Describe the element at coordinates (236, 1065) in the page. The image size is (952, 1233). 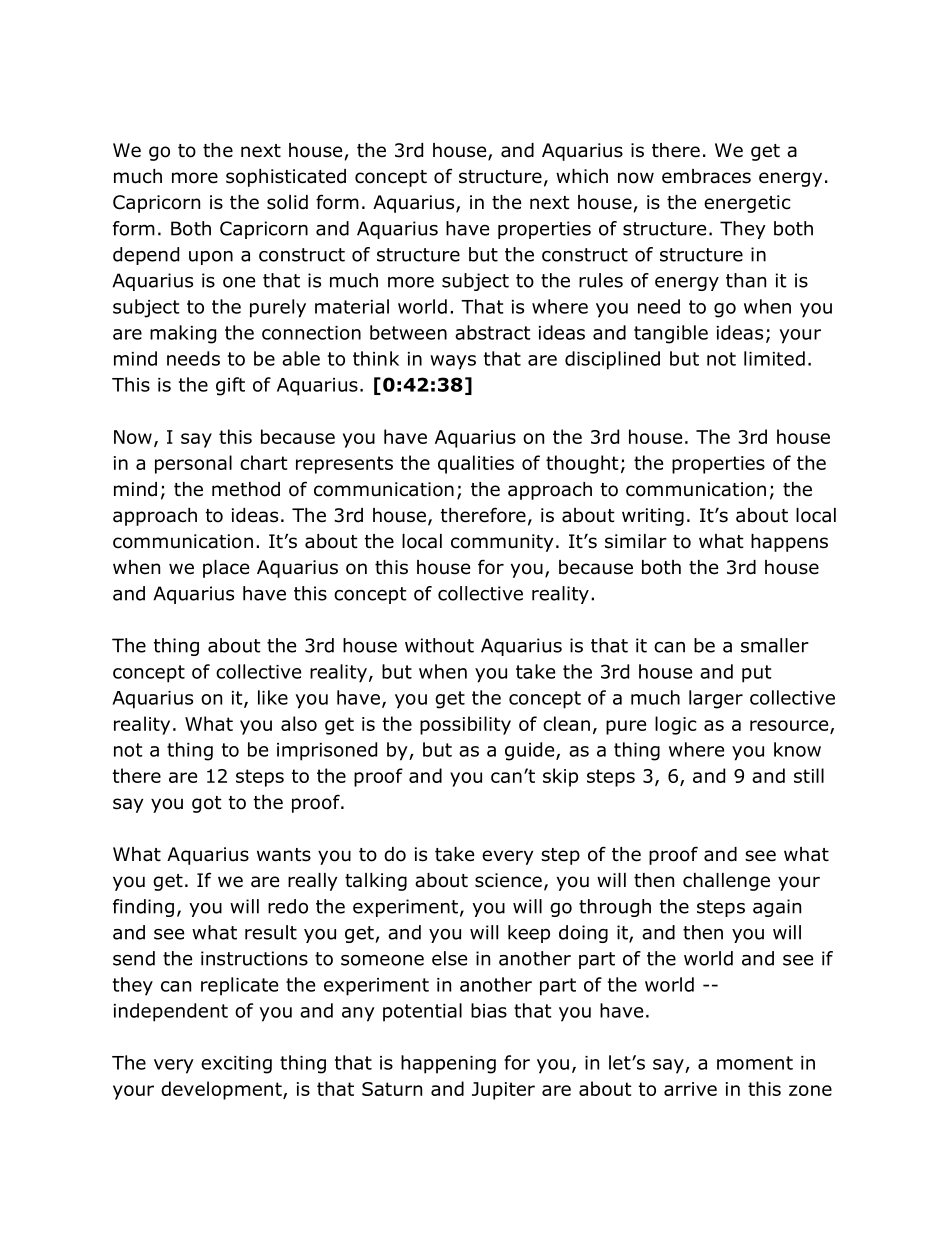
I see `exciting` at that location.
